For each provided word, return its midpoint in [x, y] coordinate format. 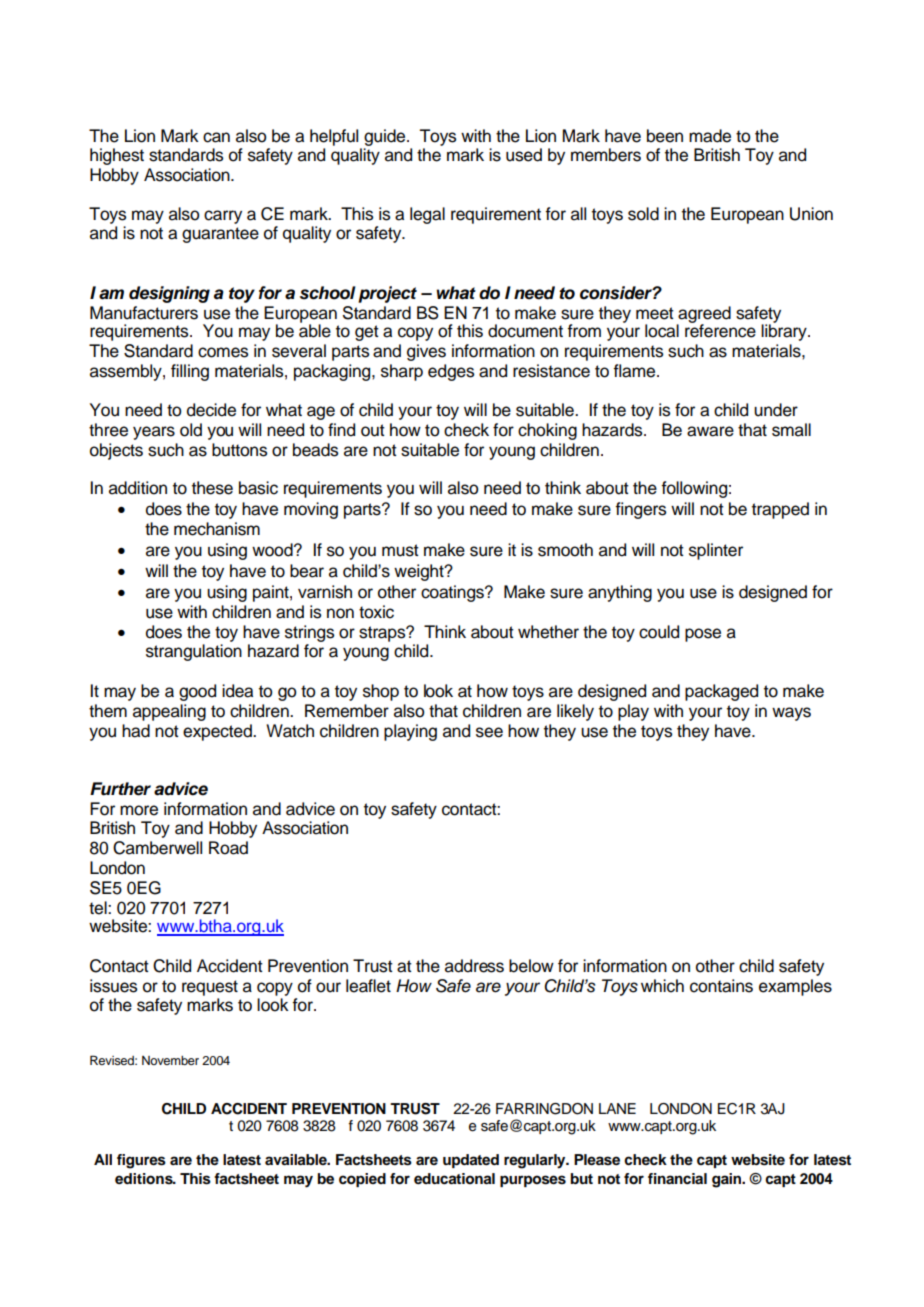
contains [721, 986]
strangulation [194, 652]
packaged [721, 692]
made [710, 136]
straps [383, 634]
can [216, 137]
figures [141, 1161]
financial [677, 1178]
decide [211, 410]
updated [471, 1161]
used [524, 155]
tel [99, 908]
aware [710, 431]
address [474, 966]
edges [451, 372]
